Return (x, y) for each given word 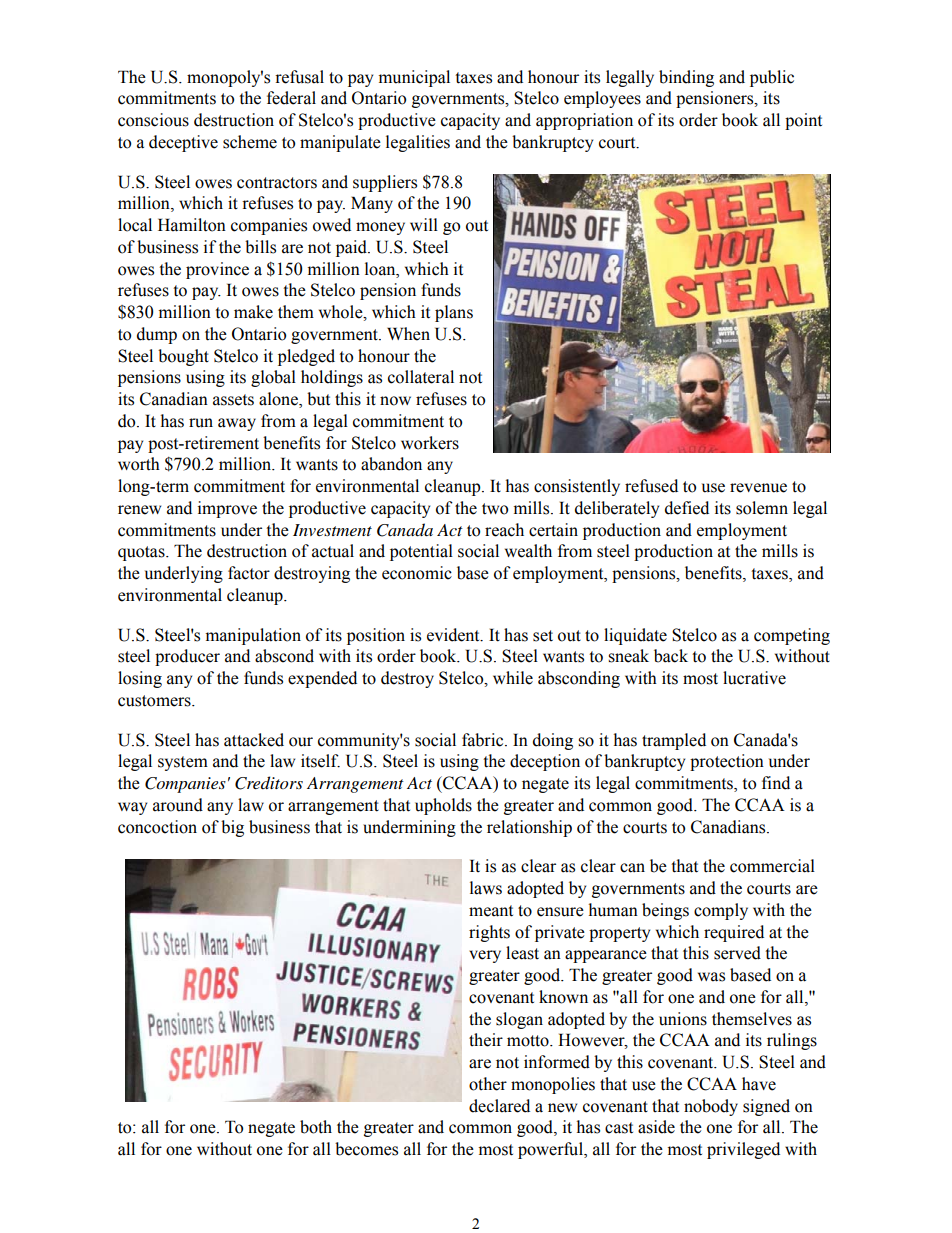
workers (430, 443)
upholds (443, 806)
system (183, 763)
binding (686, 78)
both (316, 1127)
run (201, 423)
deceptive (183, 143)
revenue (758, 488)
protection (727, 762)
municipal (414, 78)
